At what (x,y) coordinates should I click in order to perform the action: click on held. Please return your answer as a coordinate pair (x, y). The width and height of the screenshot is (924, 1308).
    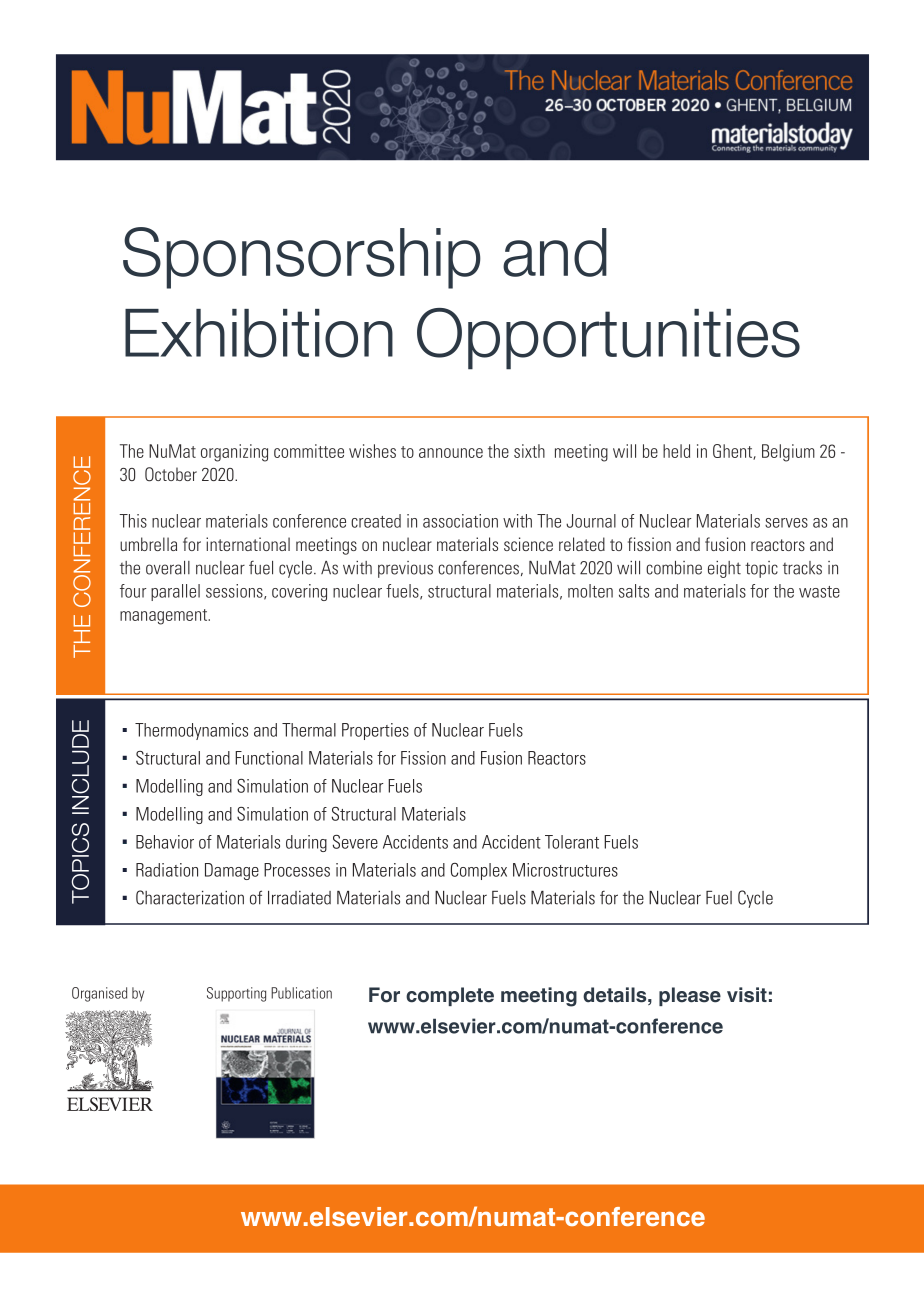
    Looking at the image, I should click on (676, 451).
